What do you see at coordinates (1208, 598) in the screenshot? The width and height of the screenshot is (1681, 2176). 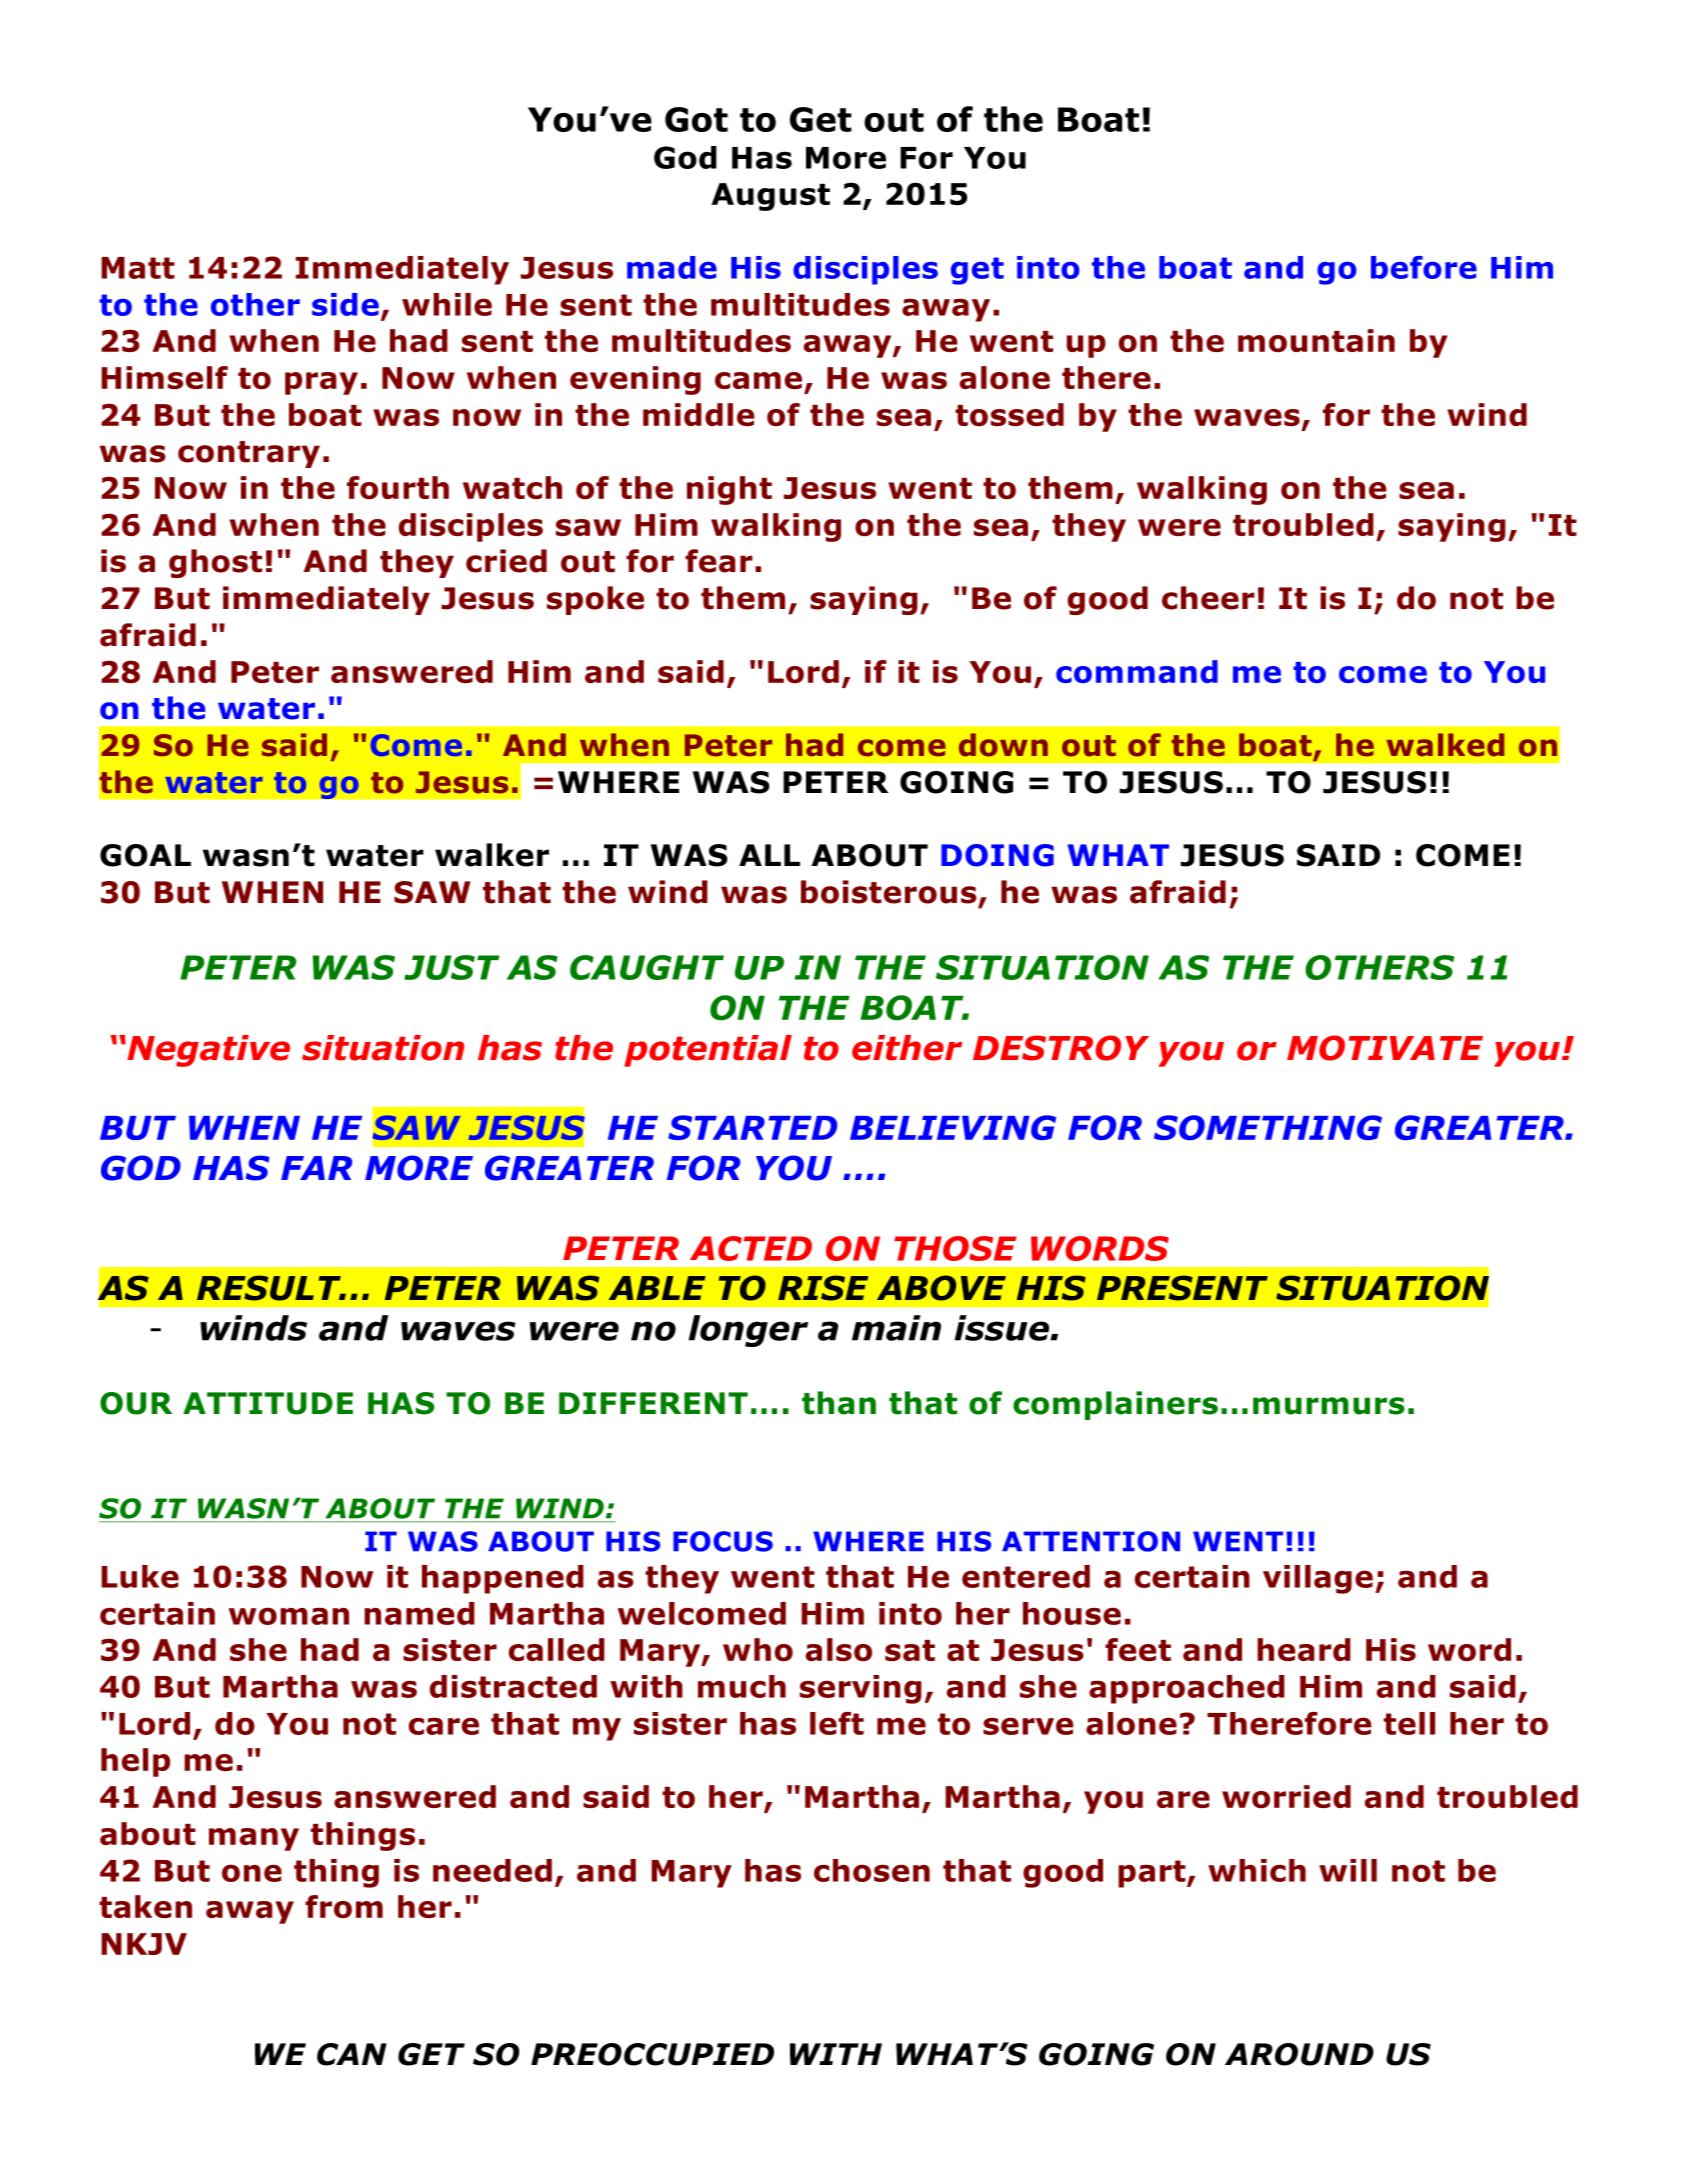 I see `cheer` at bounding box center [1208, 598].
